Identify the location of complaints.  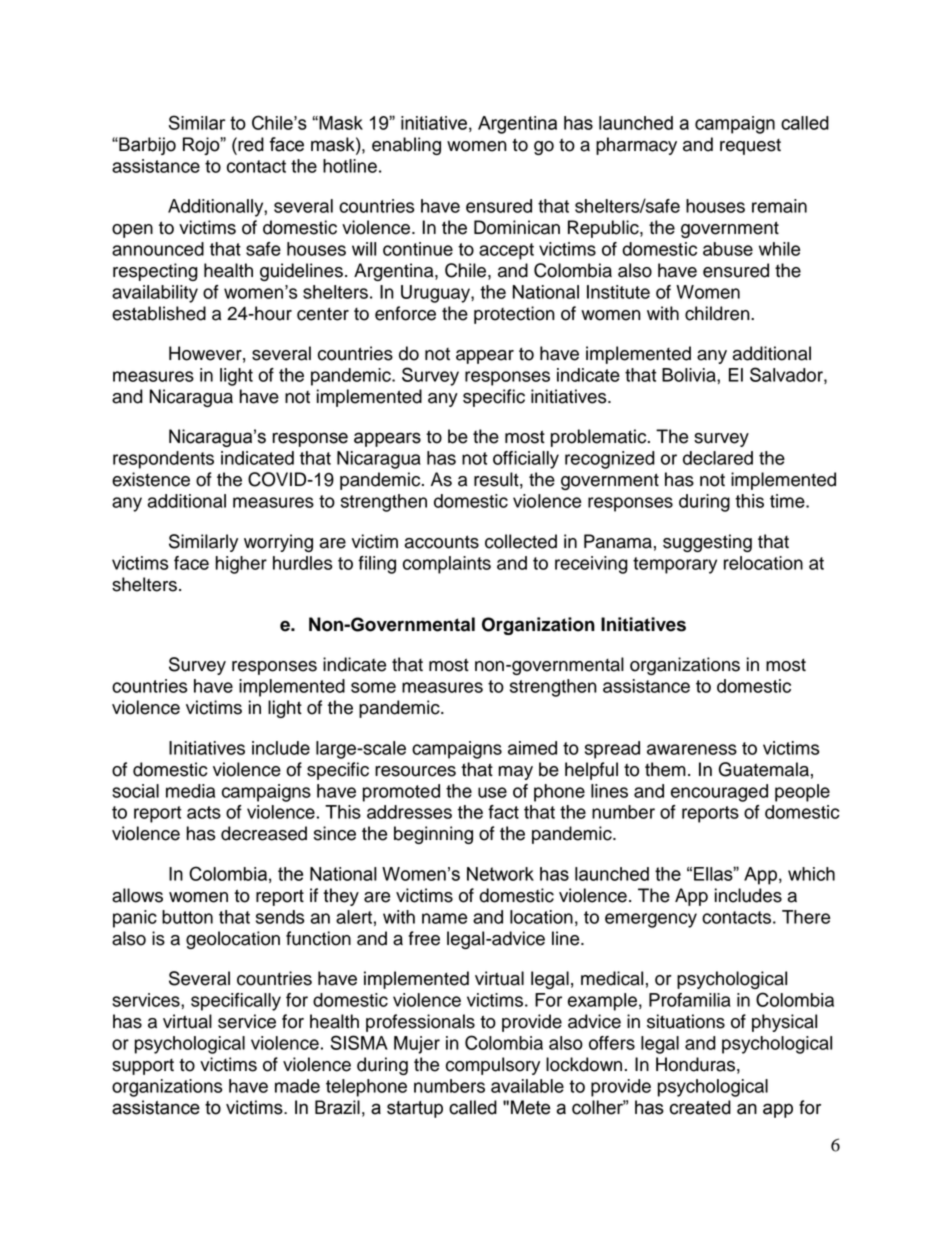
(447, 565).
